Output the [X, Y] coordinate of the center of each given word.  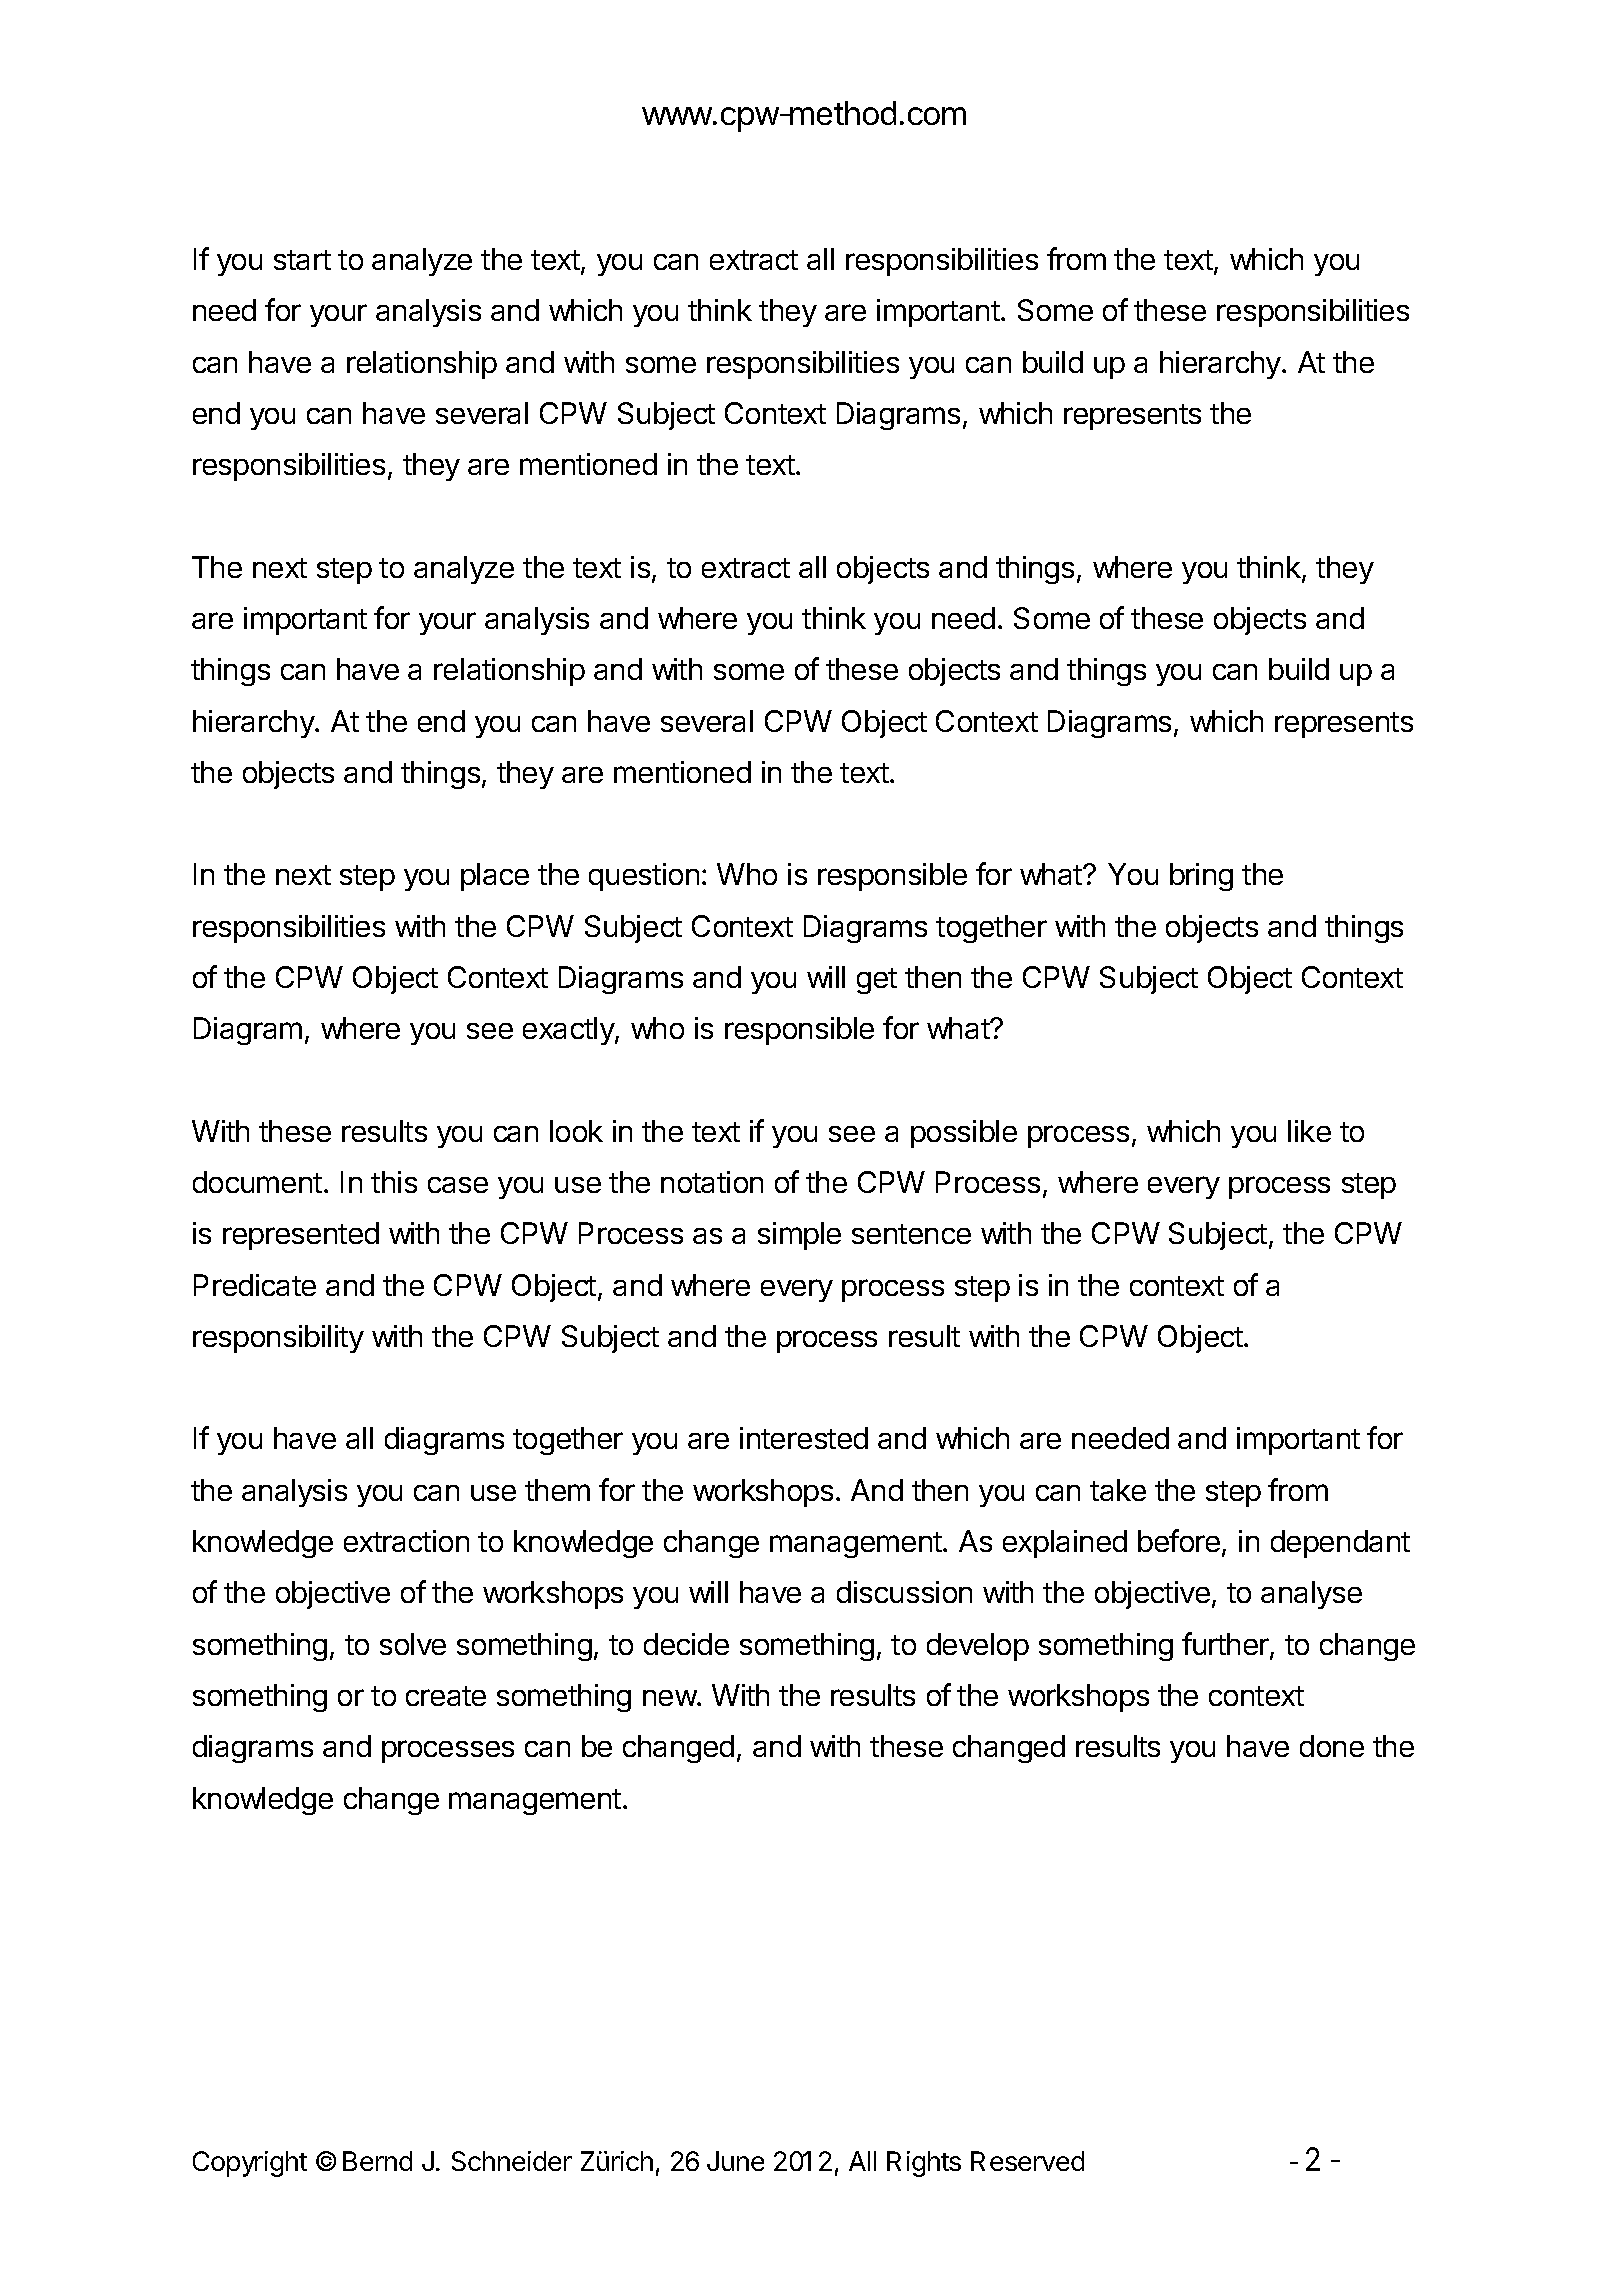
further [1226, 1645]
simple [799, 1236]
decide [686, 1644]
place [495, 877]
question [644, 877]
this [394, 1182]
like [1309, 1131]
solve [413, 1644]
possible [964, 1134]
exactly [569, 1031]
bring [1201, 877]
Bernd [377, 2161]
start [302, 260]
